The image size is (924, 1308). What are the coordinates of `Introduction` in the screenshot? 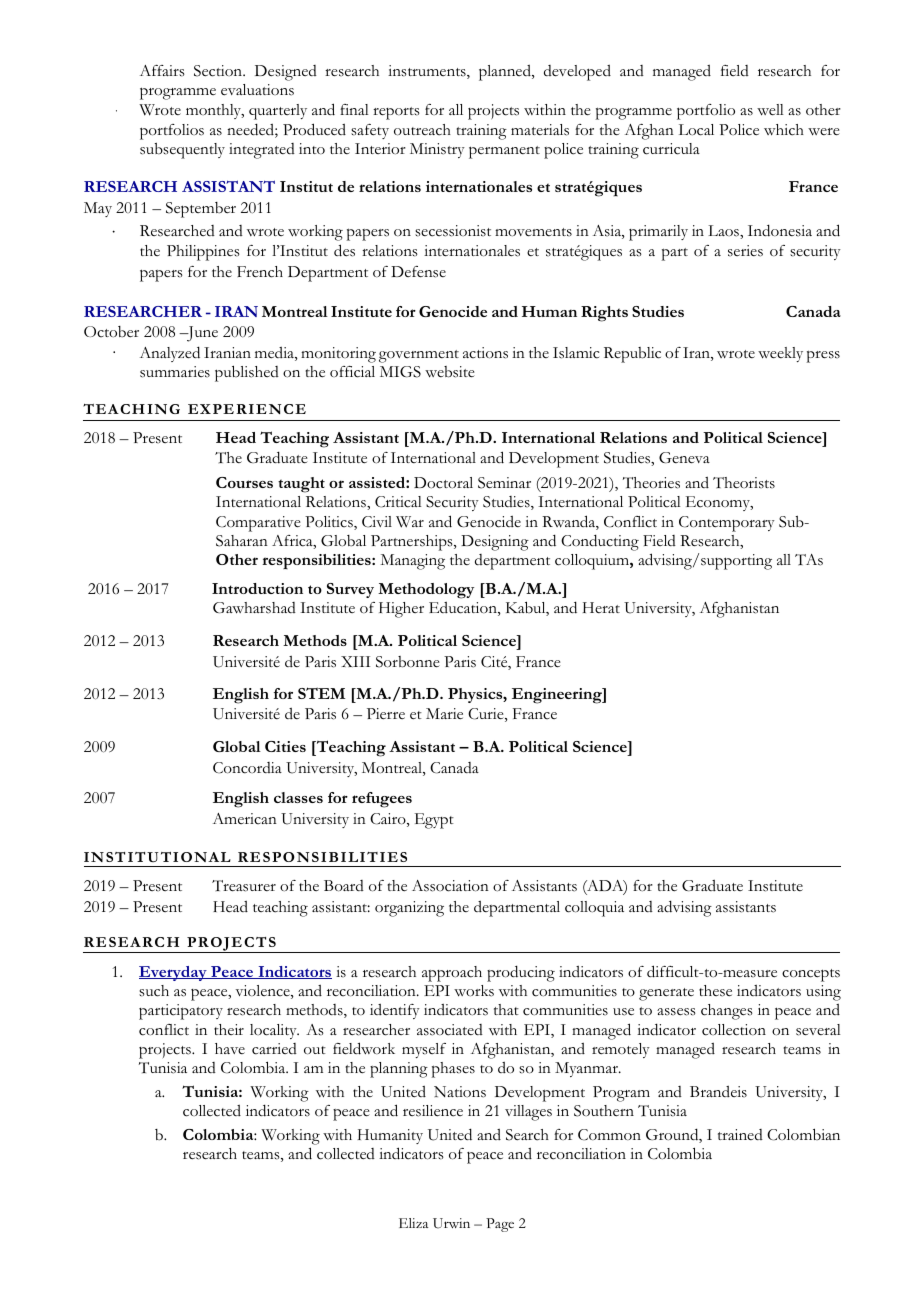 It's located at (257, 588).
